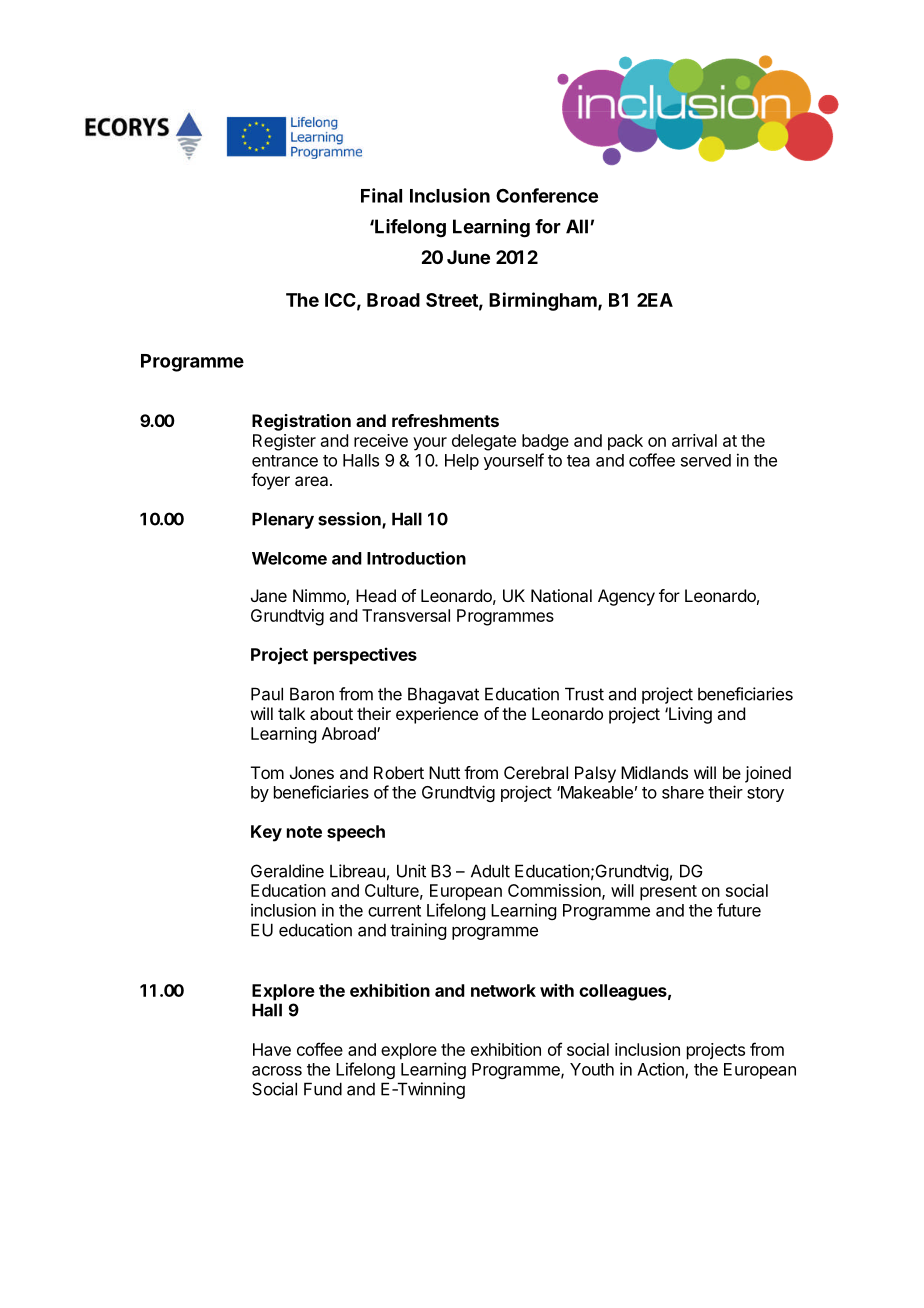 The width and height of the page is (924, 1308). Describe the element at coordinates (536, 772) in the page. I see `Cerebral` at that location.
